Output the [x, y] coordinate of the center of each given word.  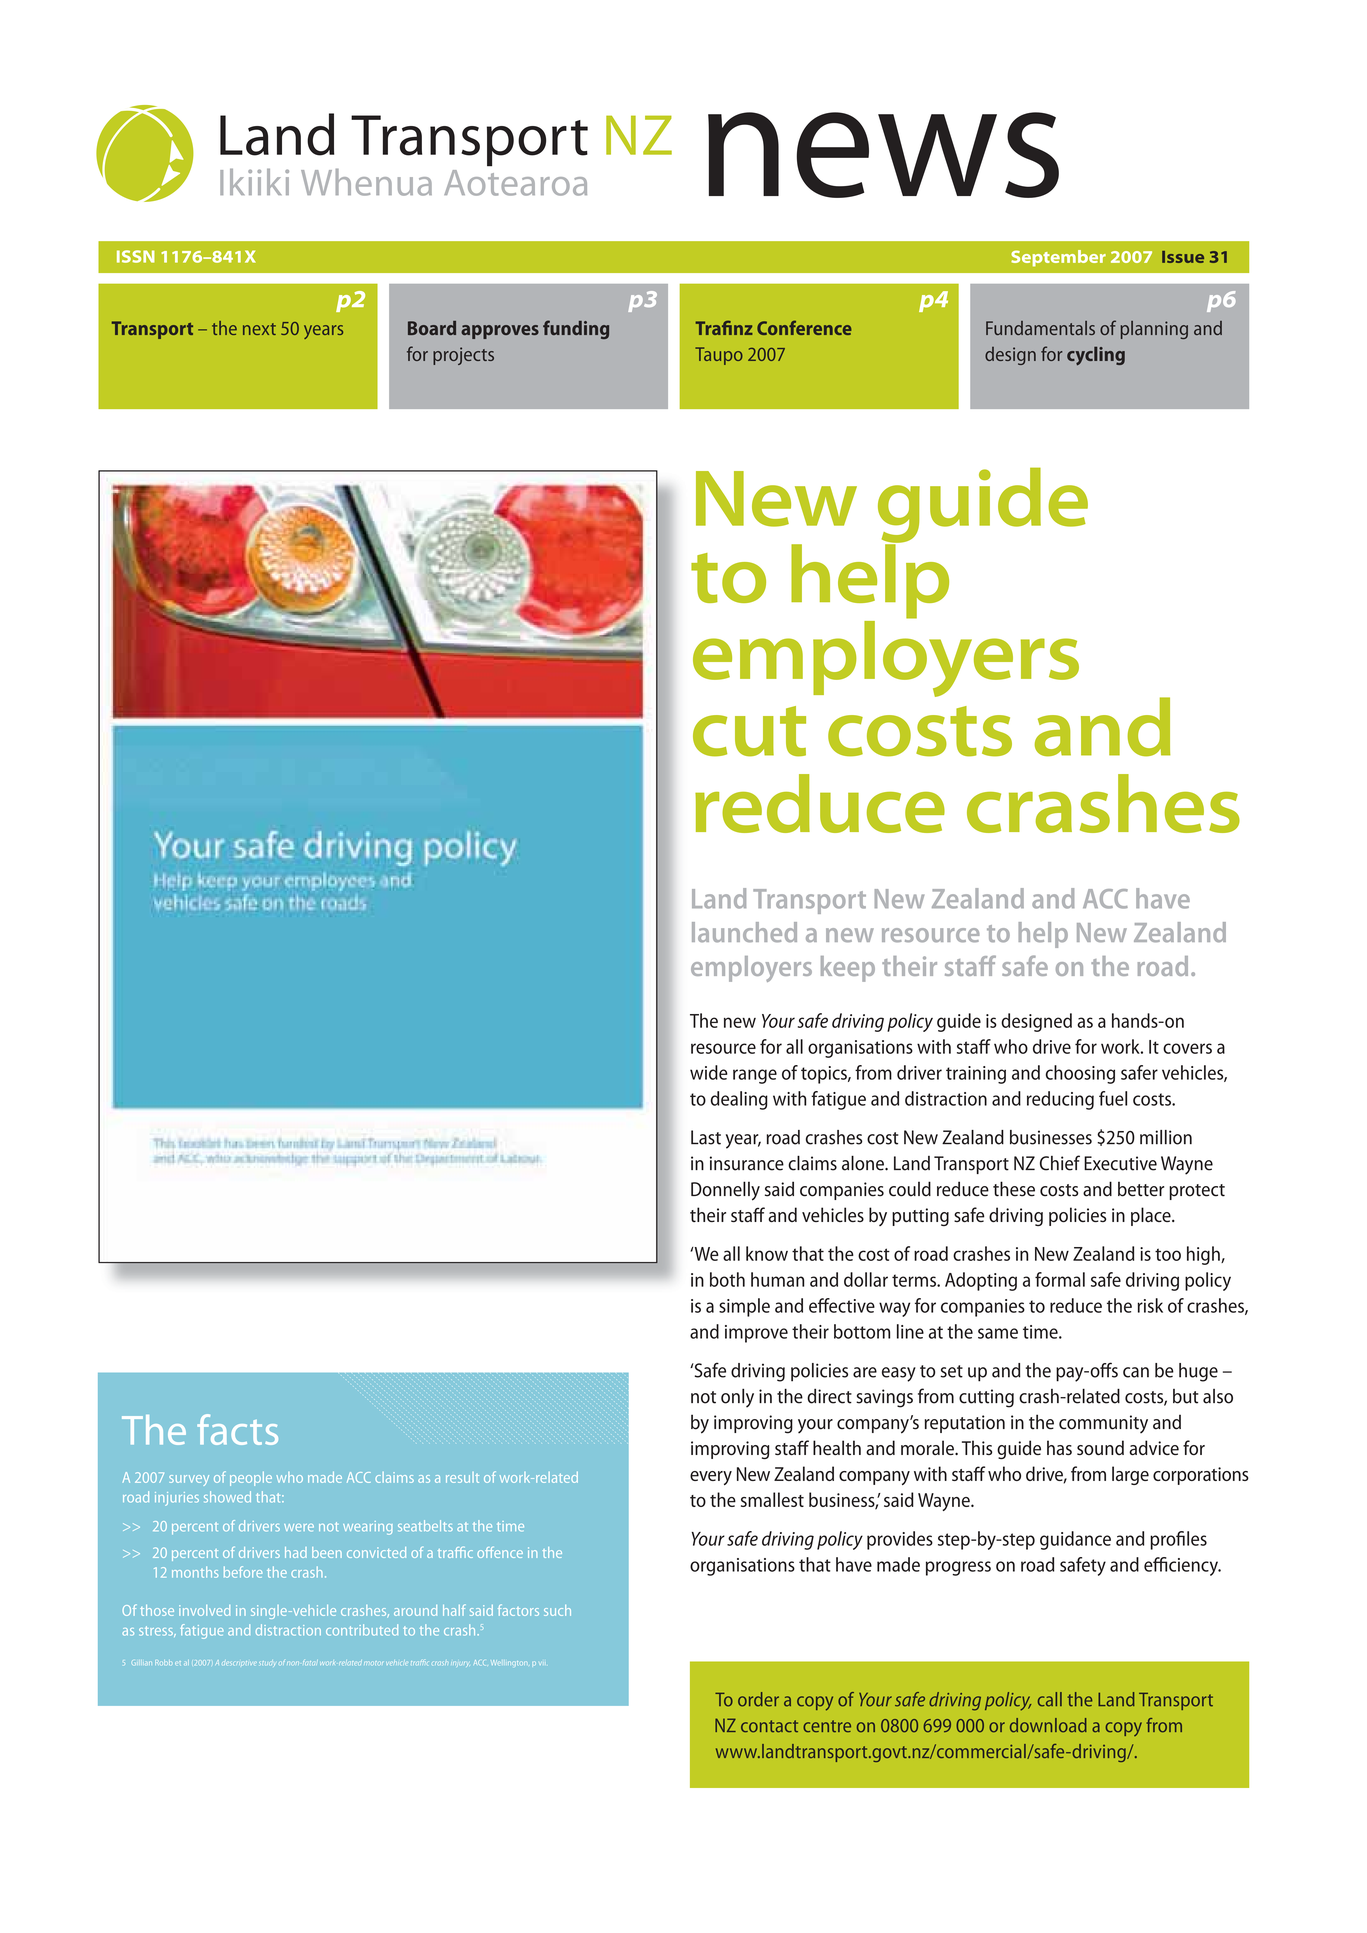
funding [576, 329]
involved [204, 1610]
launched [744, 932]
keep [848, 969]
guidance [1075, 1540]
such [557, 1610]
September [1058, 258]
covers [1187, 1048]
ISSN [136, 256]
